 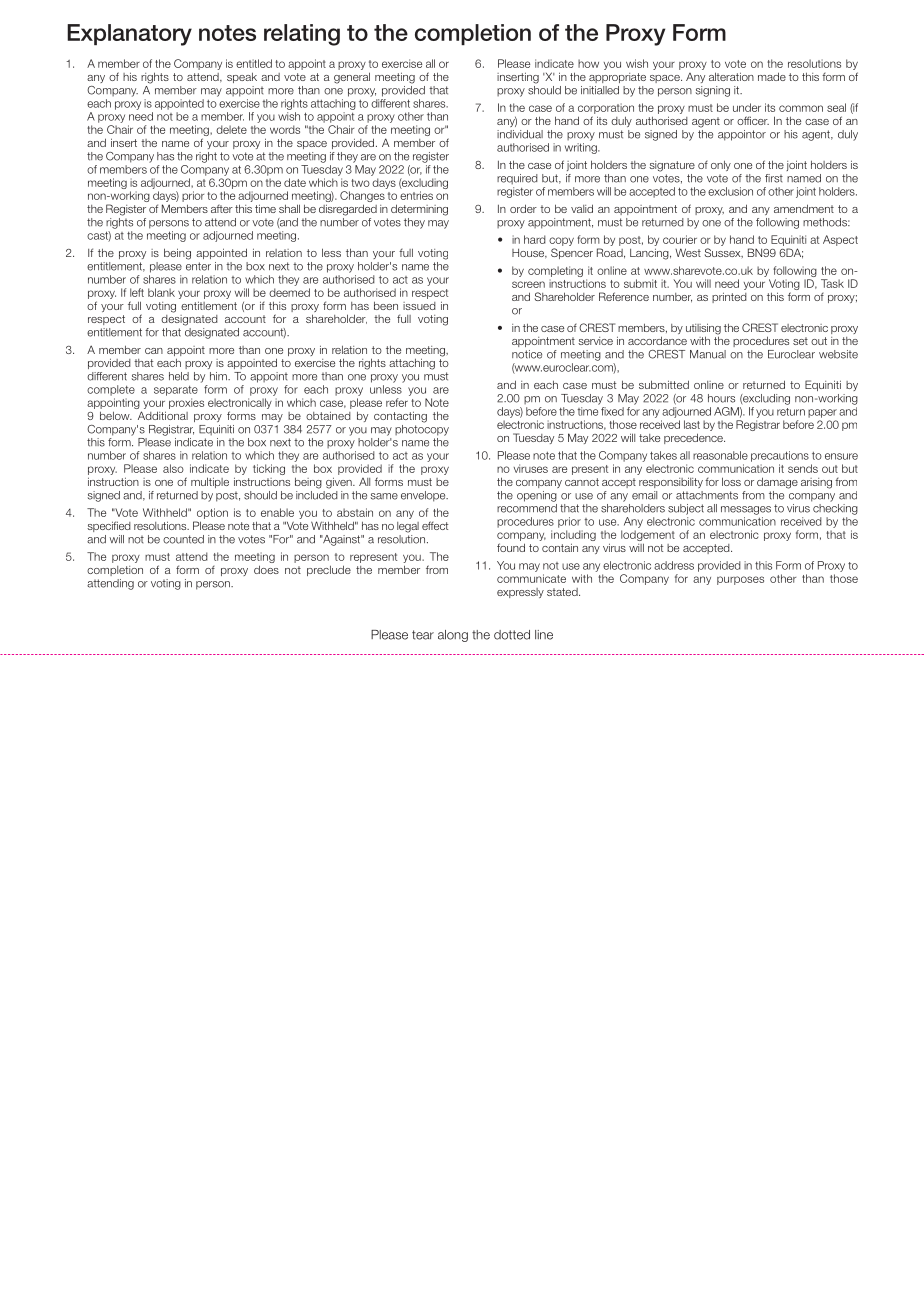 What do you see at coordinates (219, 376) in the screenshot?
I see `him` at bounding box center [219, 376].
